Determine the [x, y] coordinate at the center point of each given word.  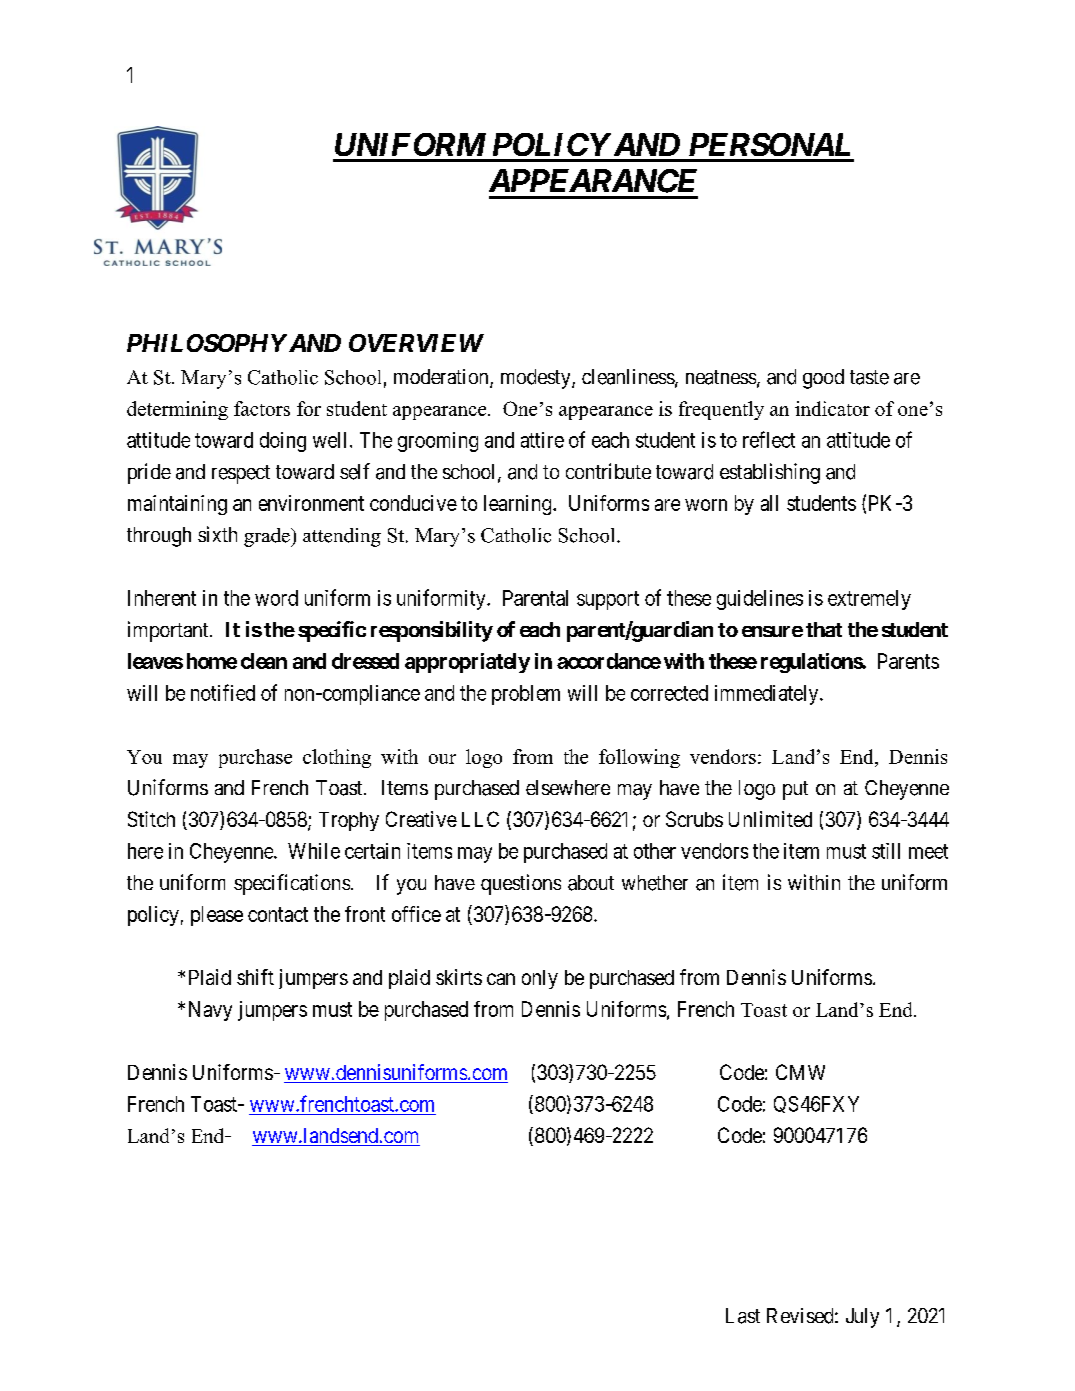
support [608, 600]
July [862, 1318]
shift [255, 977]
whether [655, 883]
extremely [869, 600]
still [886, 851]
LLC [480, 819]
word [276, 598]
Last [743, 1316]
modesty [537, 379]
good [823, 379]
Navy [210, 1011]
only [540, 979]
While [314, 851]
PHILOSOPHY [207, 343]
